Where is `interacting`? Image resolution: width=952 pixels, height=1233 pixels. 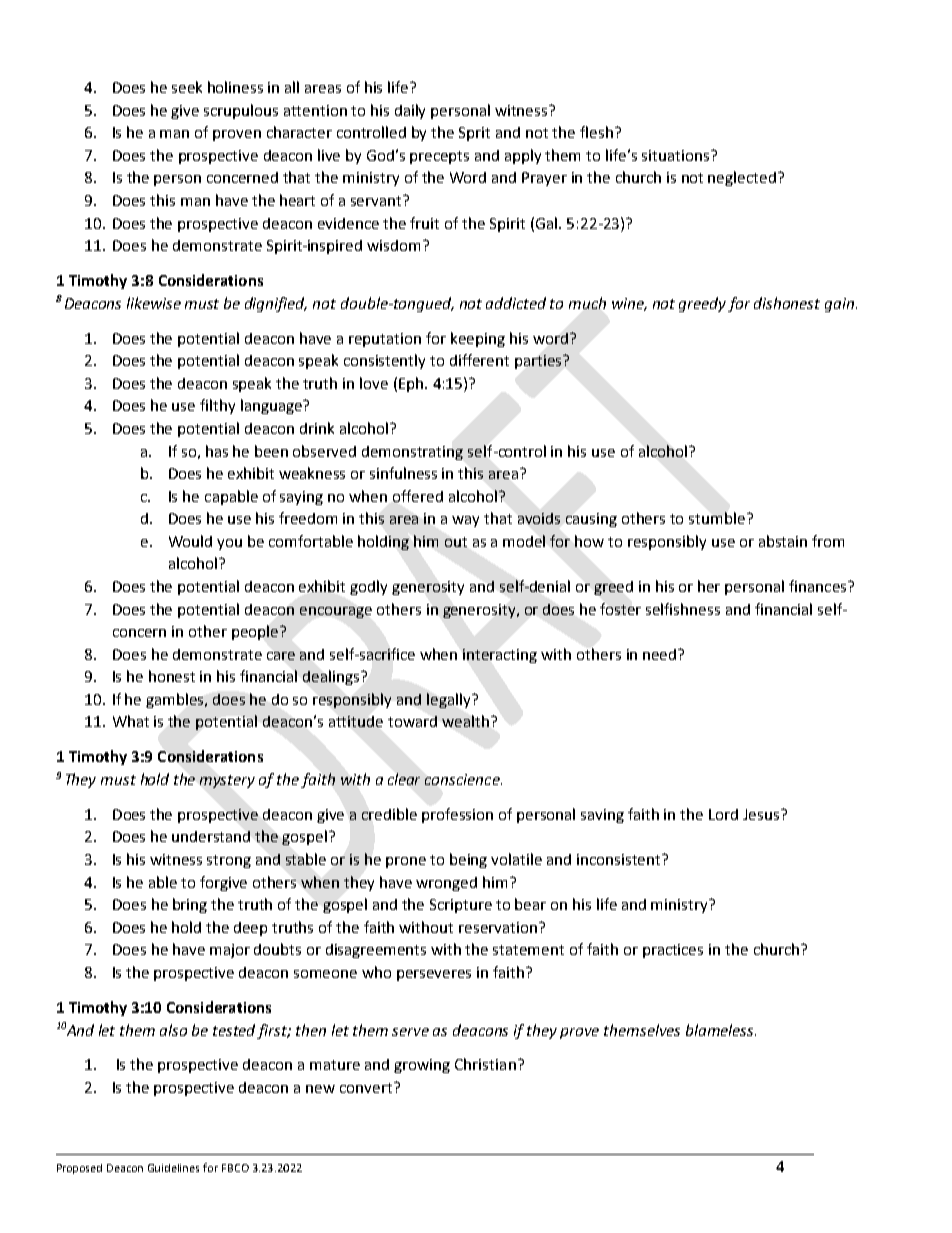
interacting is located at coordinates (500, 656).
